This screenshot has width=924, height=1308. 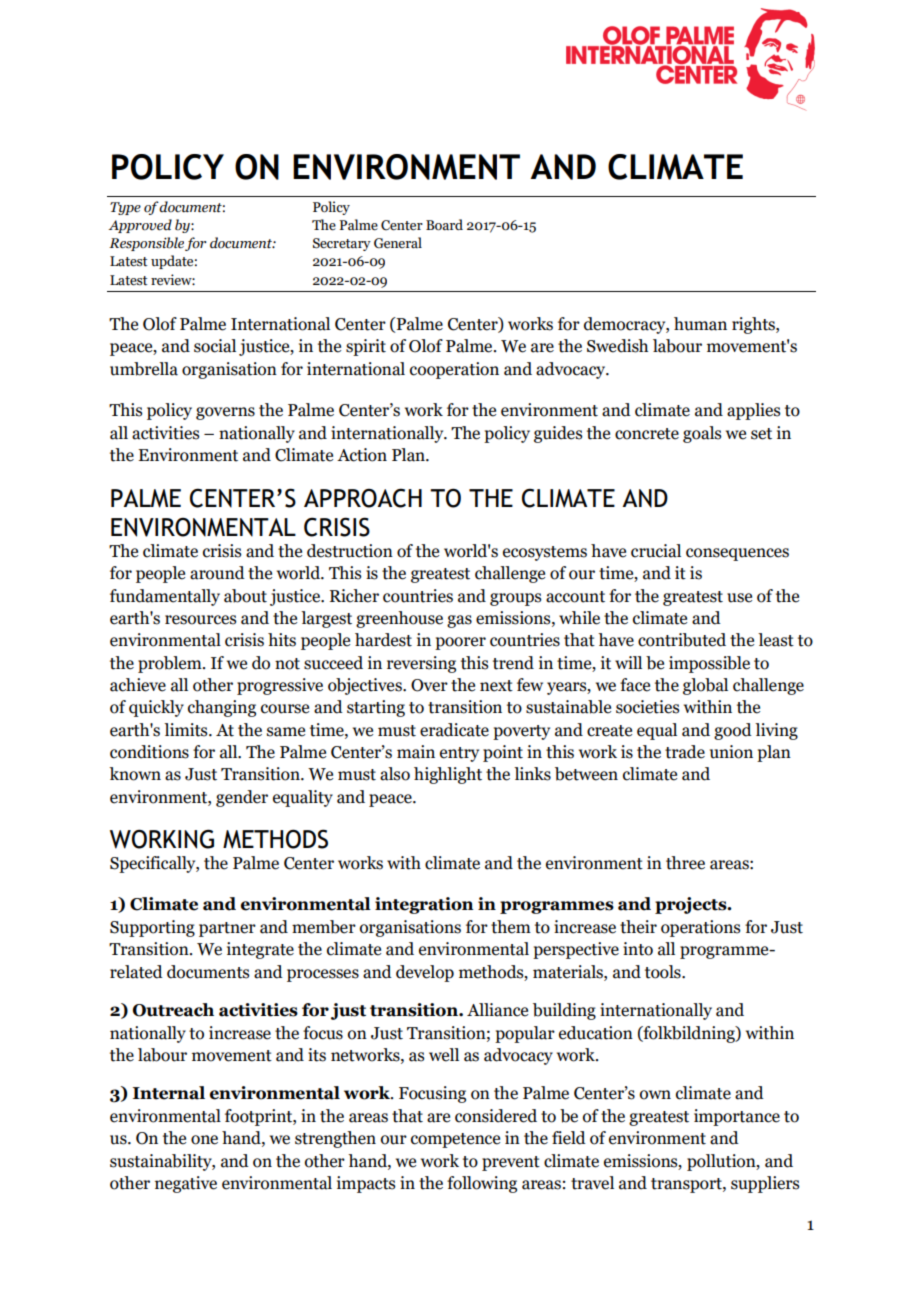 What do you see at coordinates (705, 686) in the screenshot?
I see `global` at bounding box center [705, 686].
